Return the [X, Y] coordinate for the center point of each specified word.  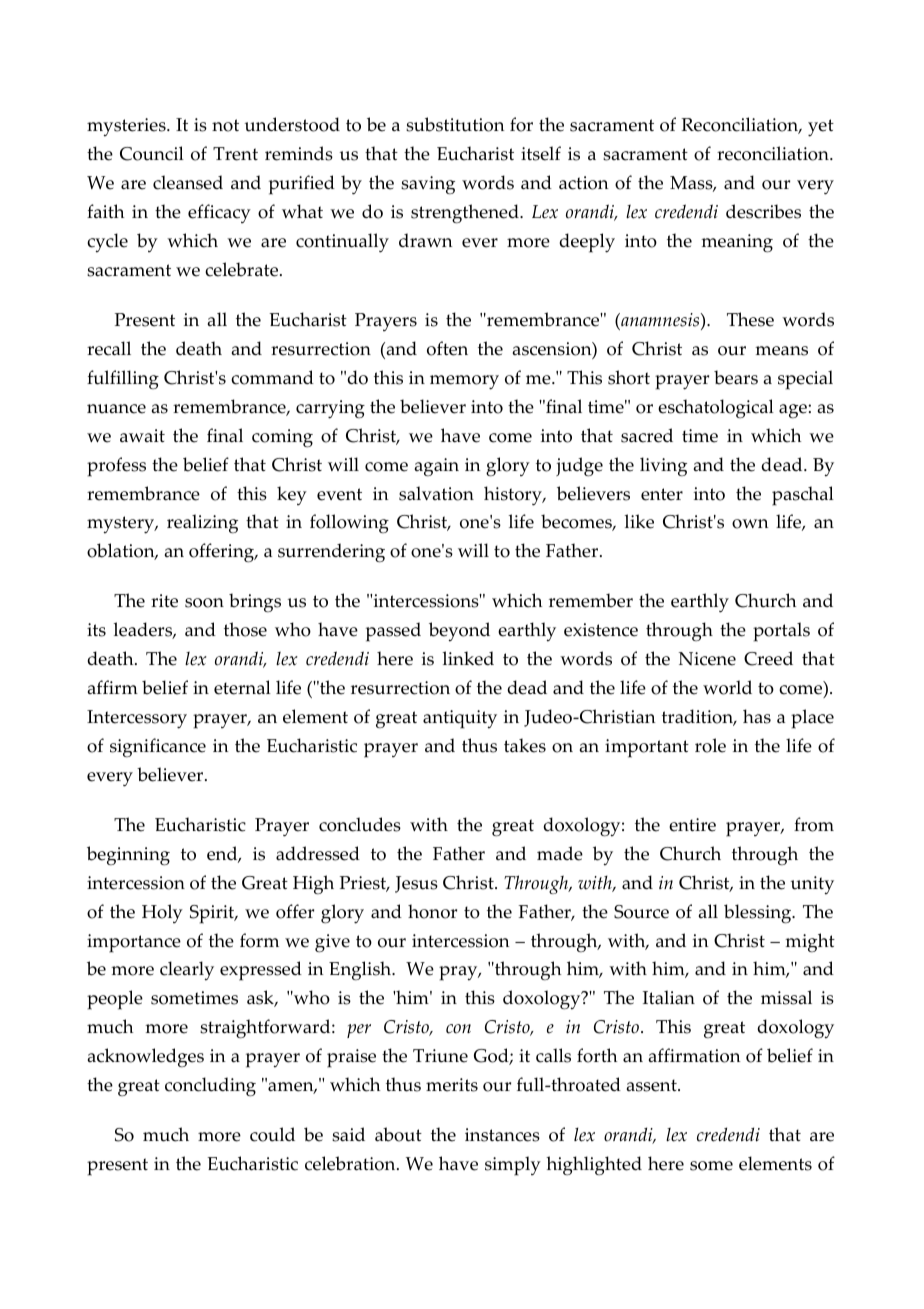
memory [464, 382]
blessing [759, 914]
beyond [459, 632]
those [245, 629]
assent [652, 1085]
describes [763, 211]
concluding [210, 1087]
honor [432, 911]
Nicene [707, 659]
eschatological [716, 408]
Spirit [213, 914]
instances [502, 1135]
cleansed [188, 182]
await [142, 435]
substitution [455, 124]
